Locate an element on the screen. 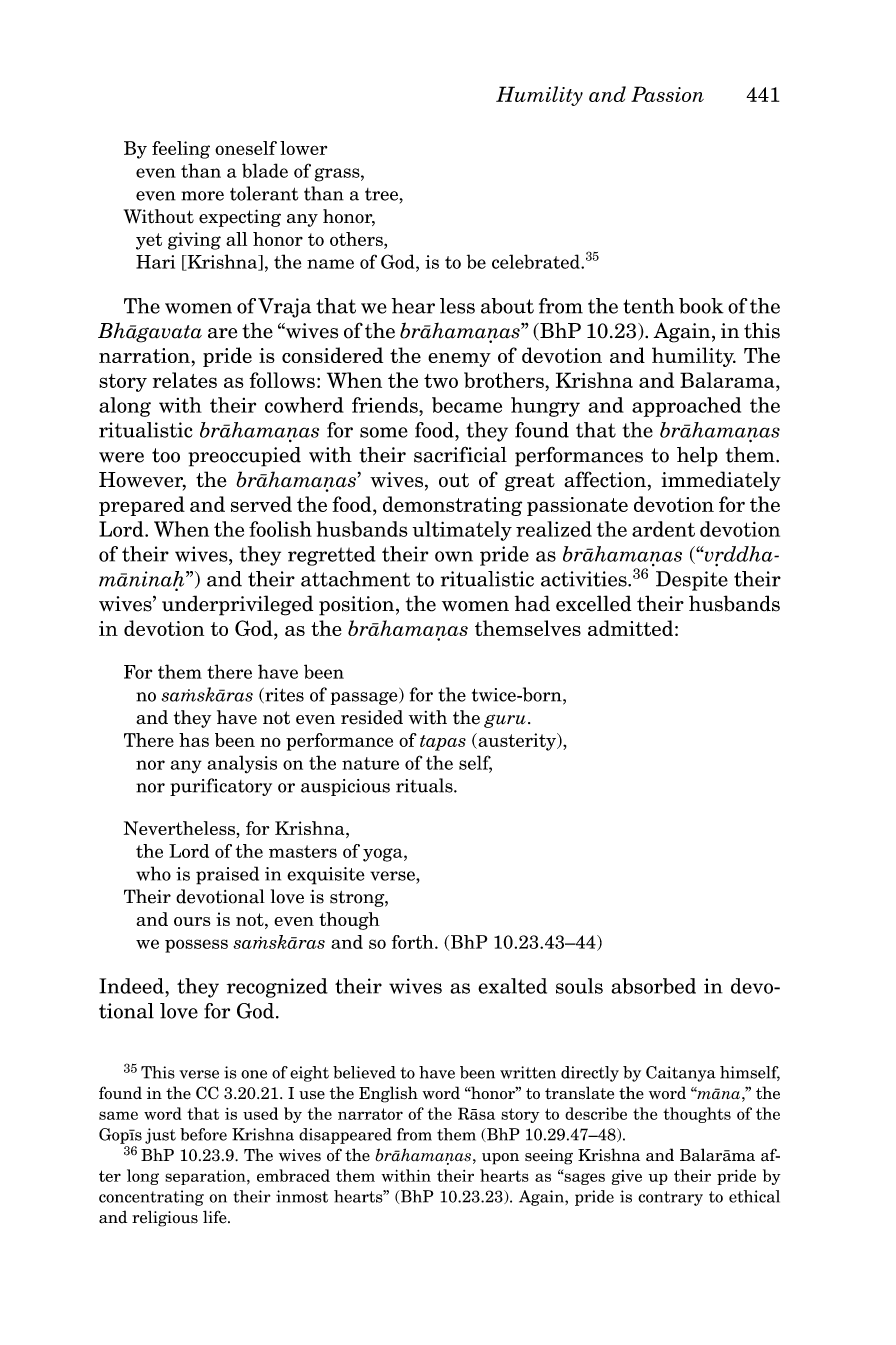 The image size is (896, 1345). more is located at coordinates (202, 196).
